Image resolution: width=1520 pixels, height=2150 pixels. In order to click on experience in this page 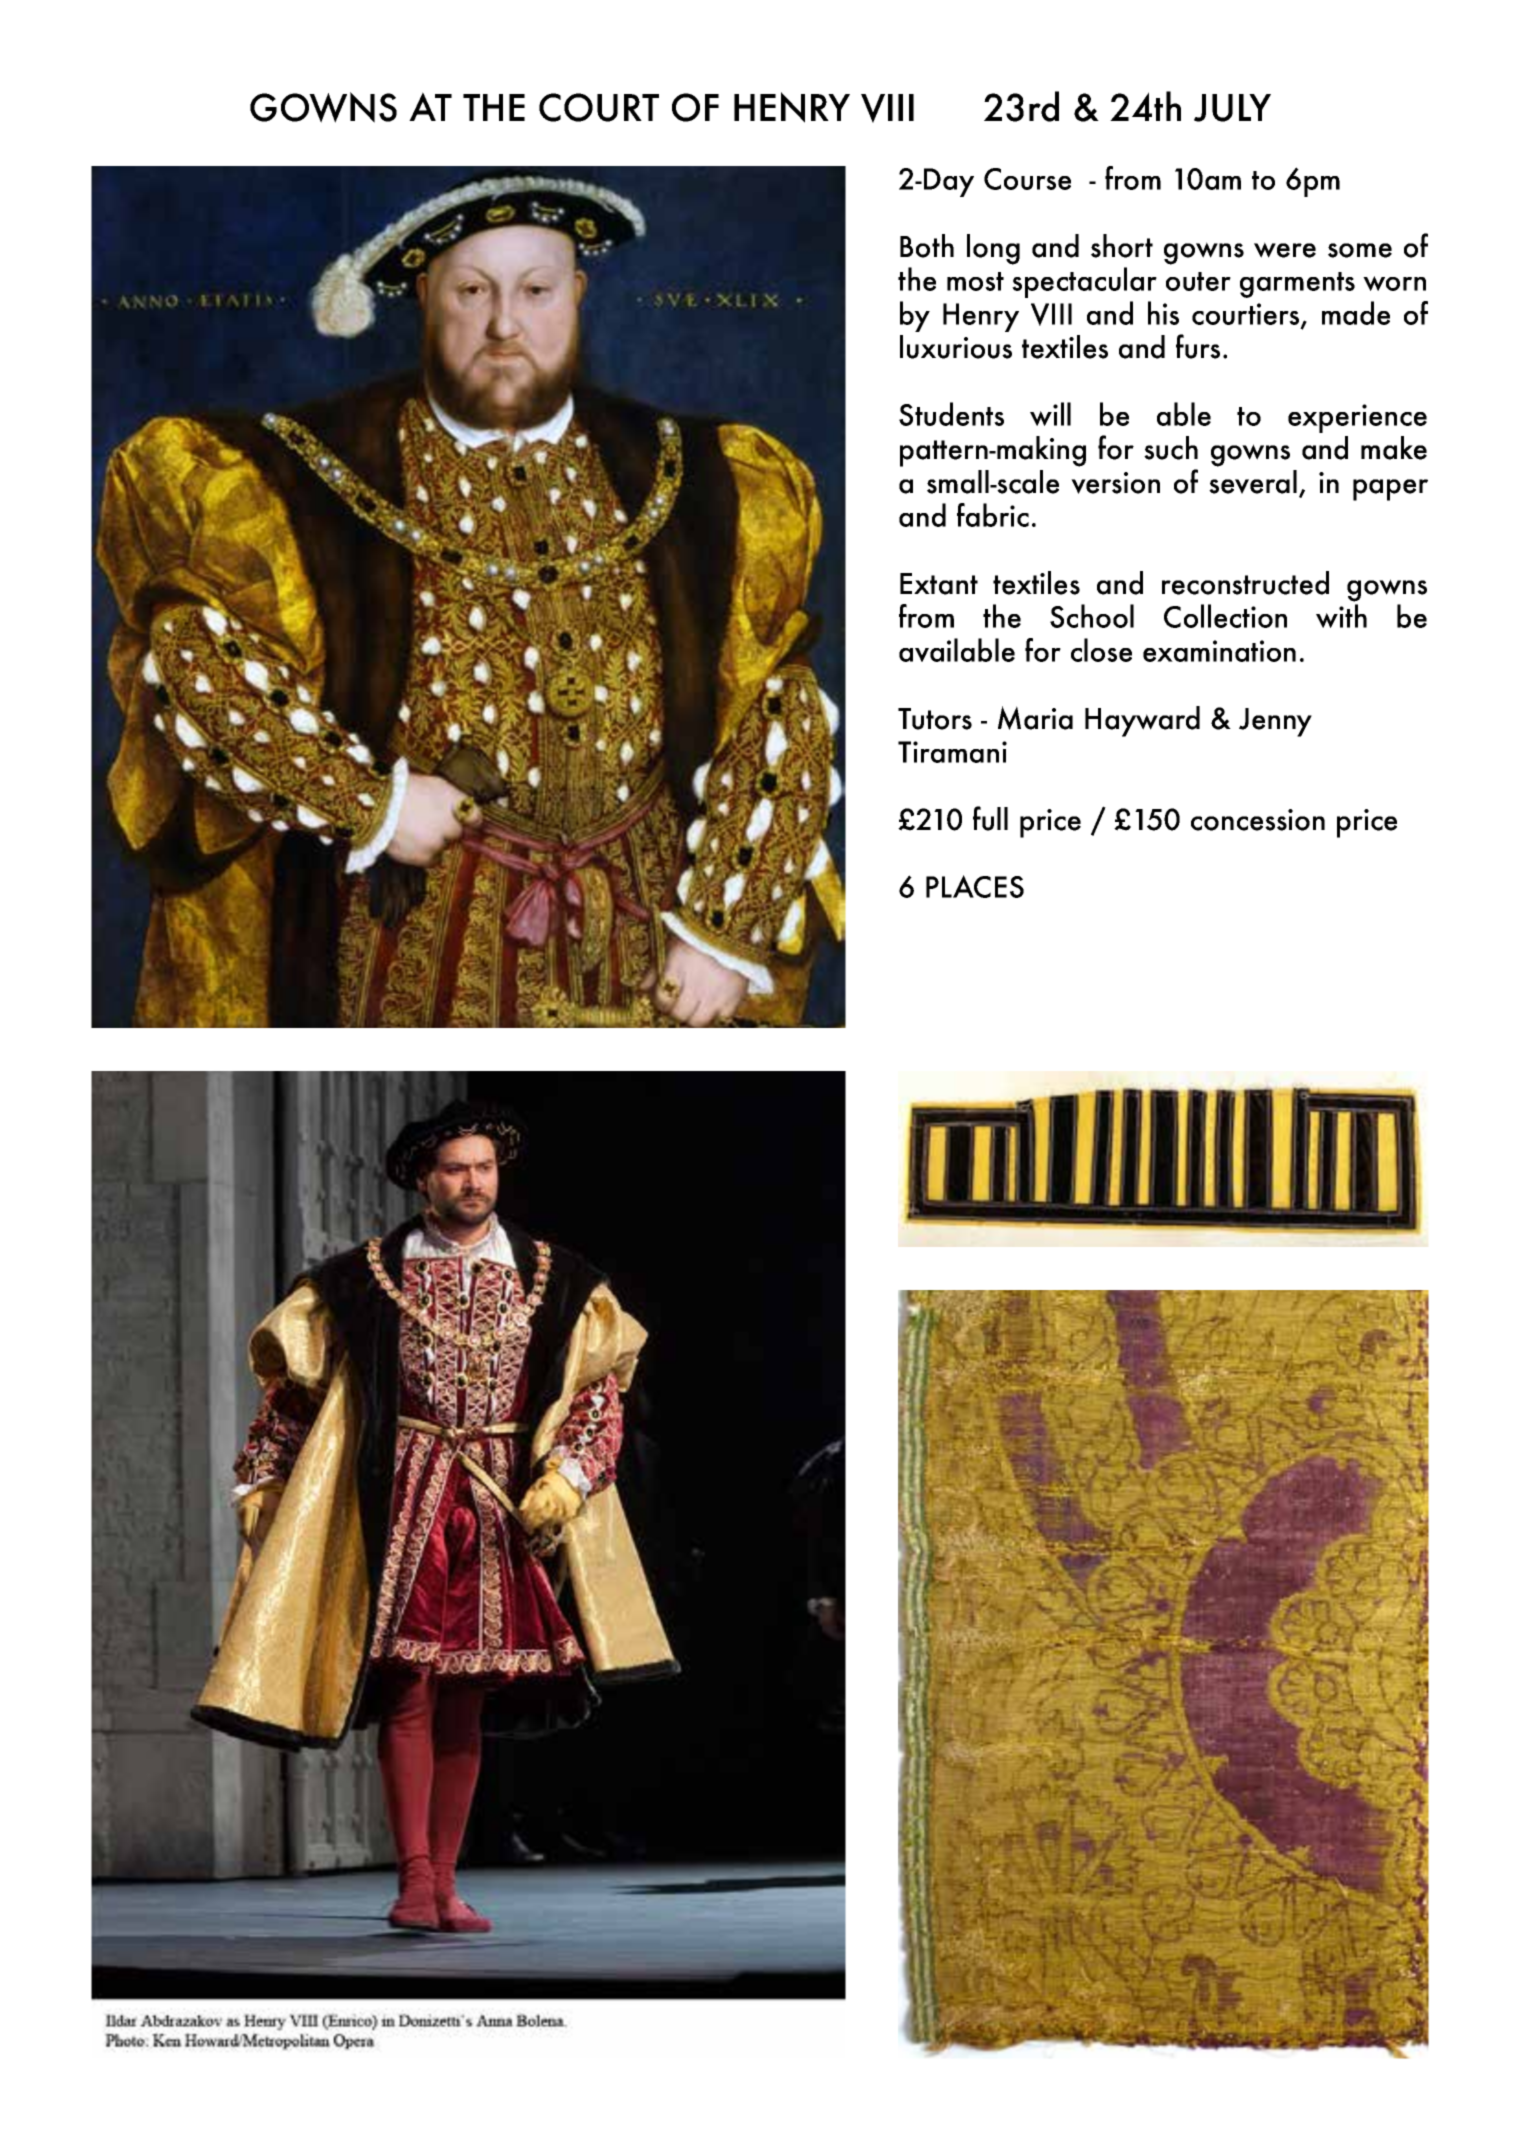, I will do `click(1357, 418)`.
